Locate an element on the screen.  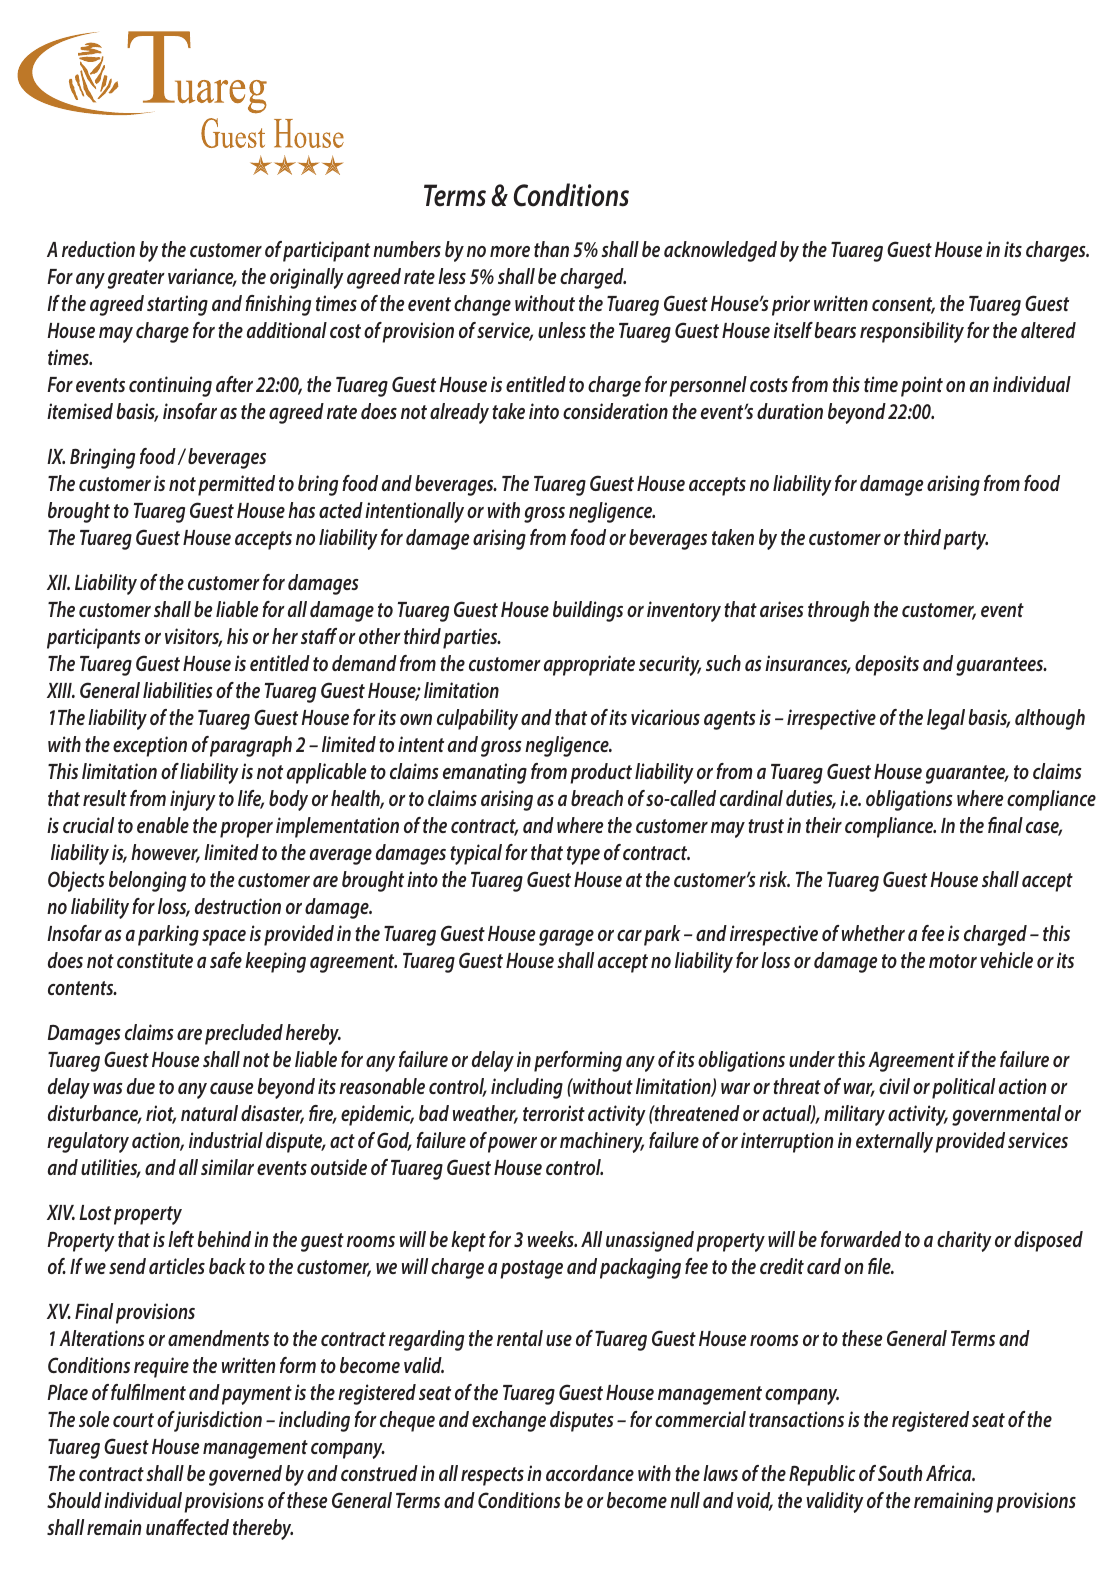
whether is located at coordinates (873, 933).
